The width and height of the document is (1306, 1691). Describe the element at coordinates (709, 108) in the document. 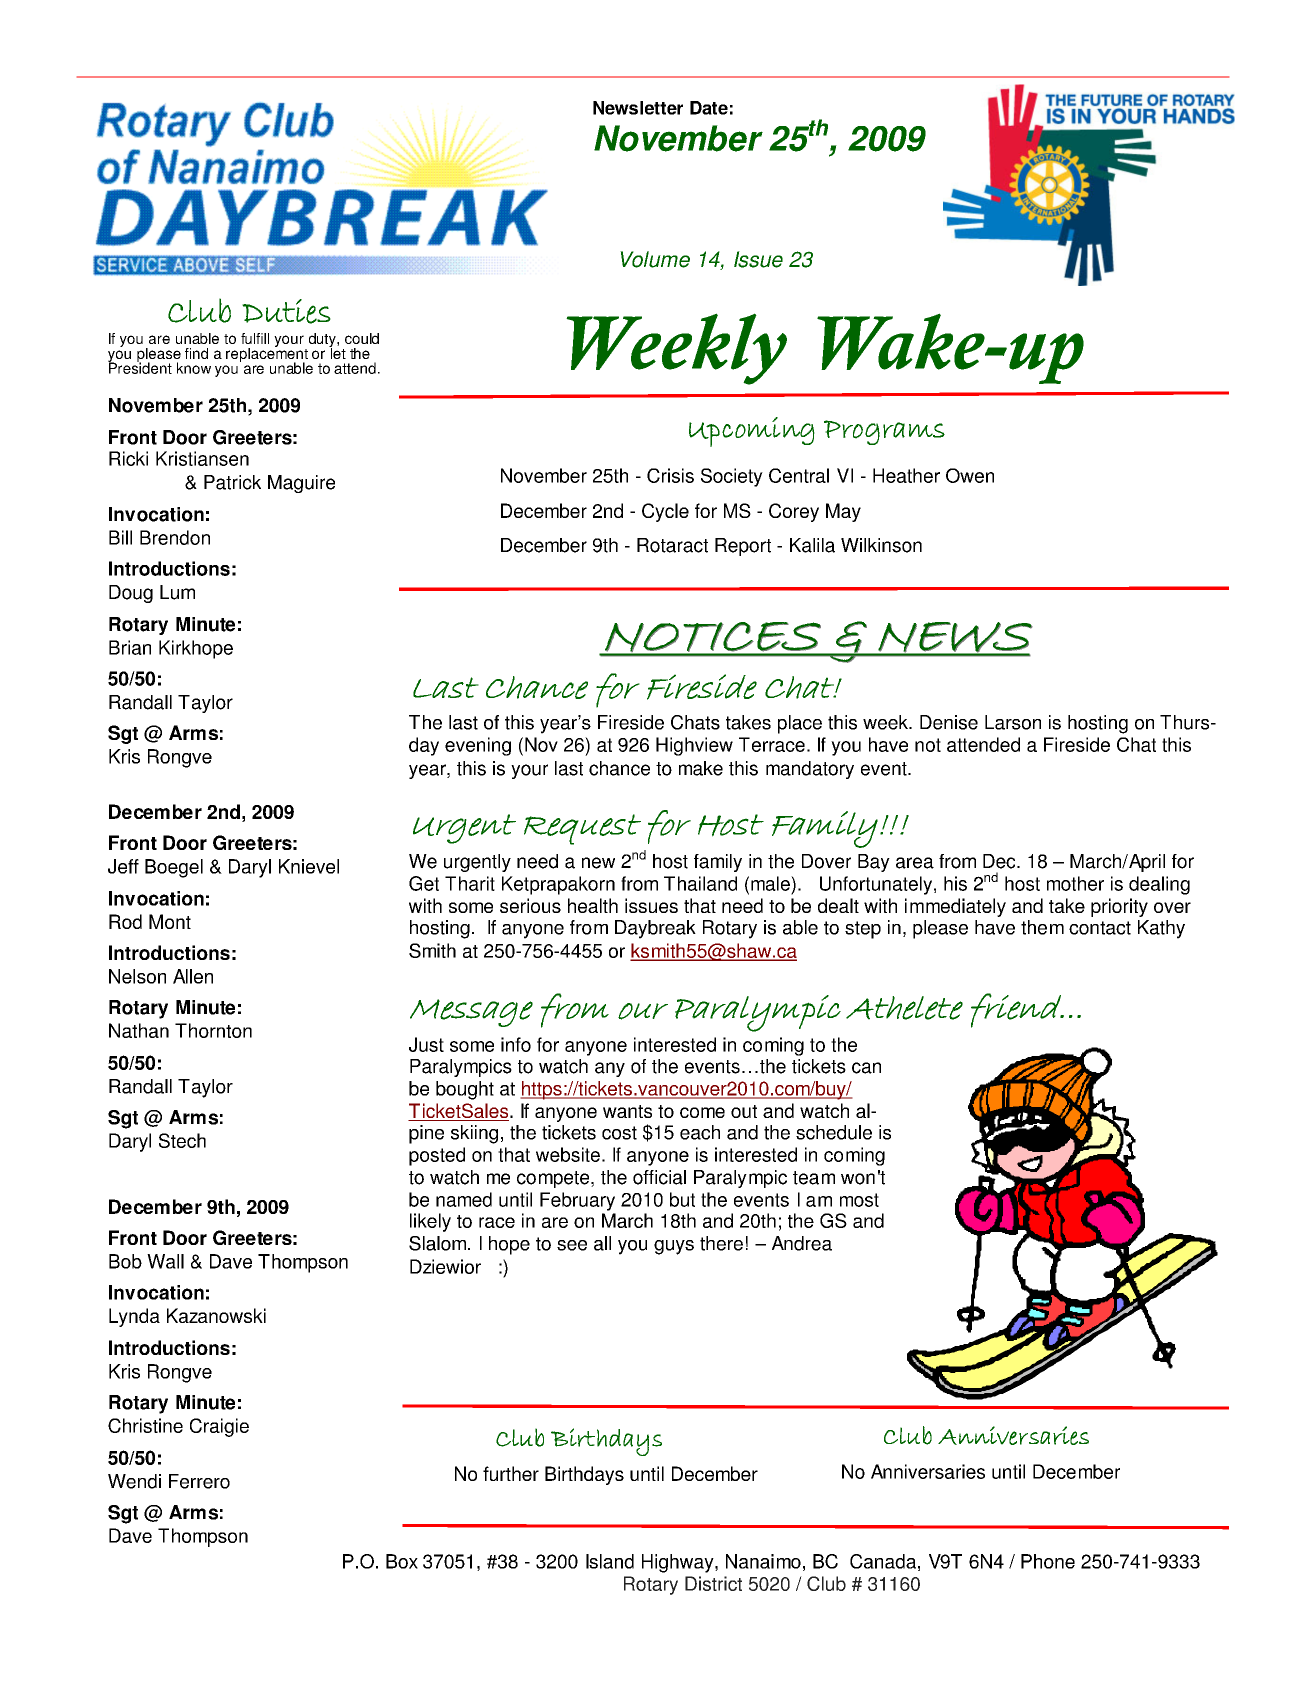

I see `Date` at that location.
